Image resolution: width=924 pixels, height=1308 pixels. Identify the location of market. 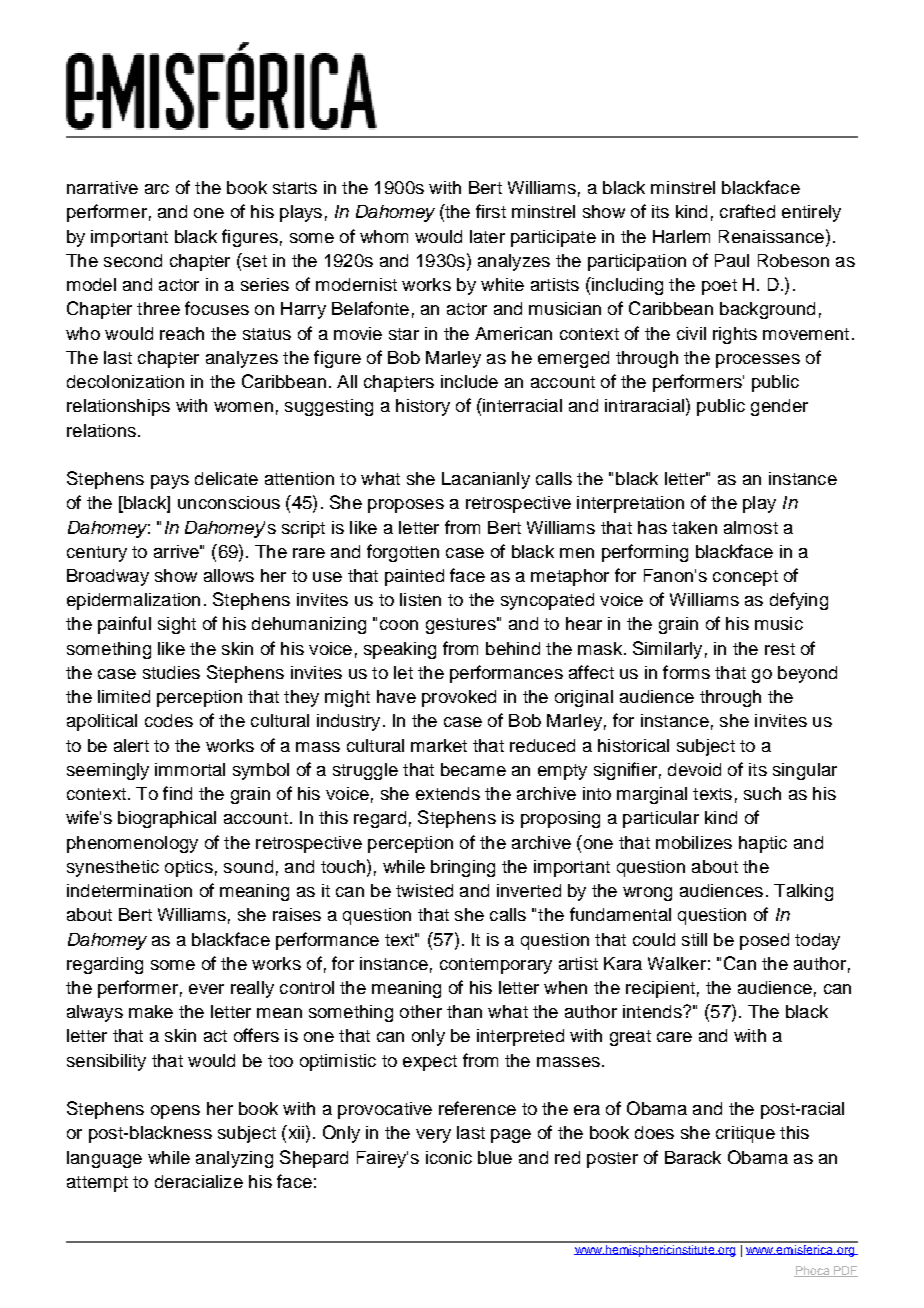
(439, 745).
